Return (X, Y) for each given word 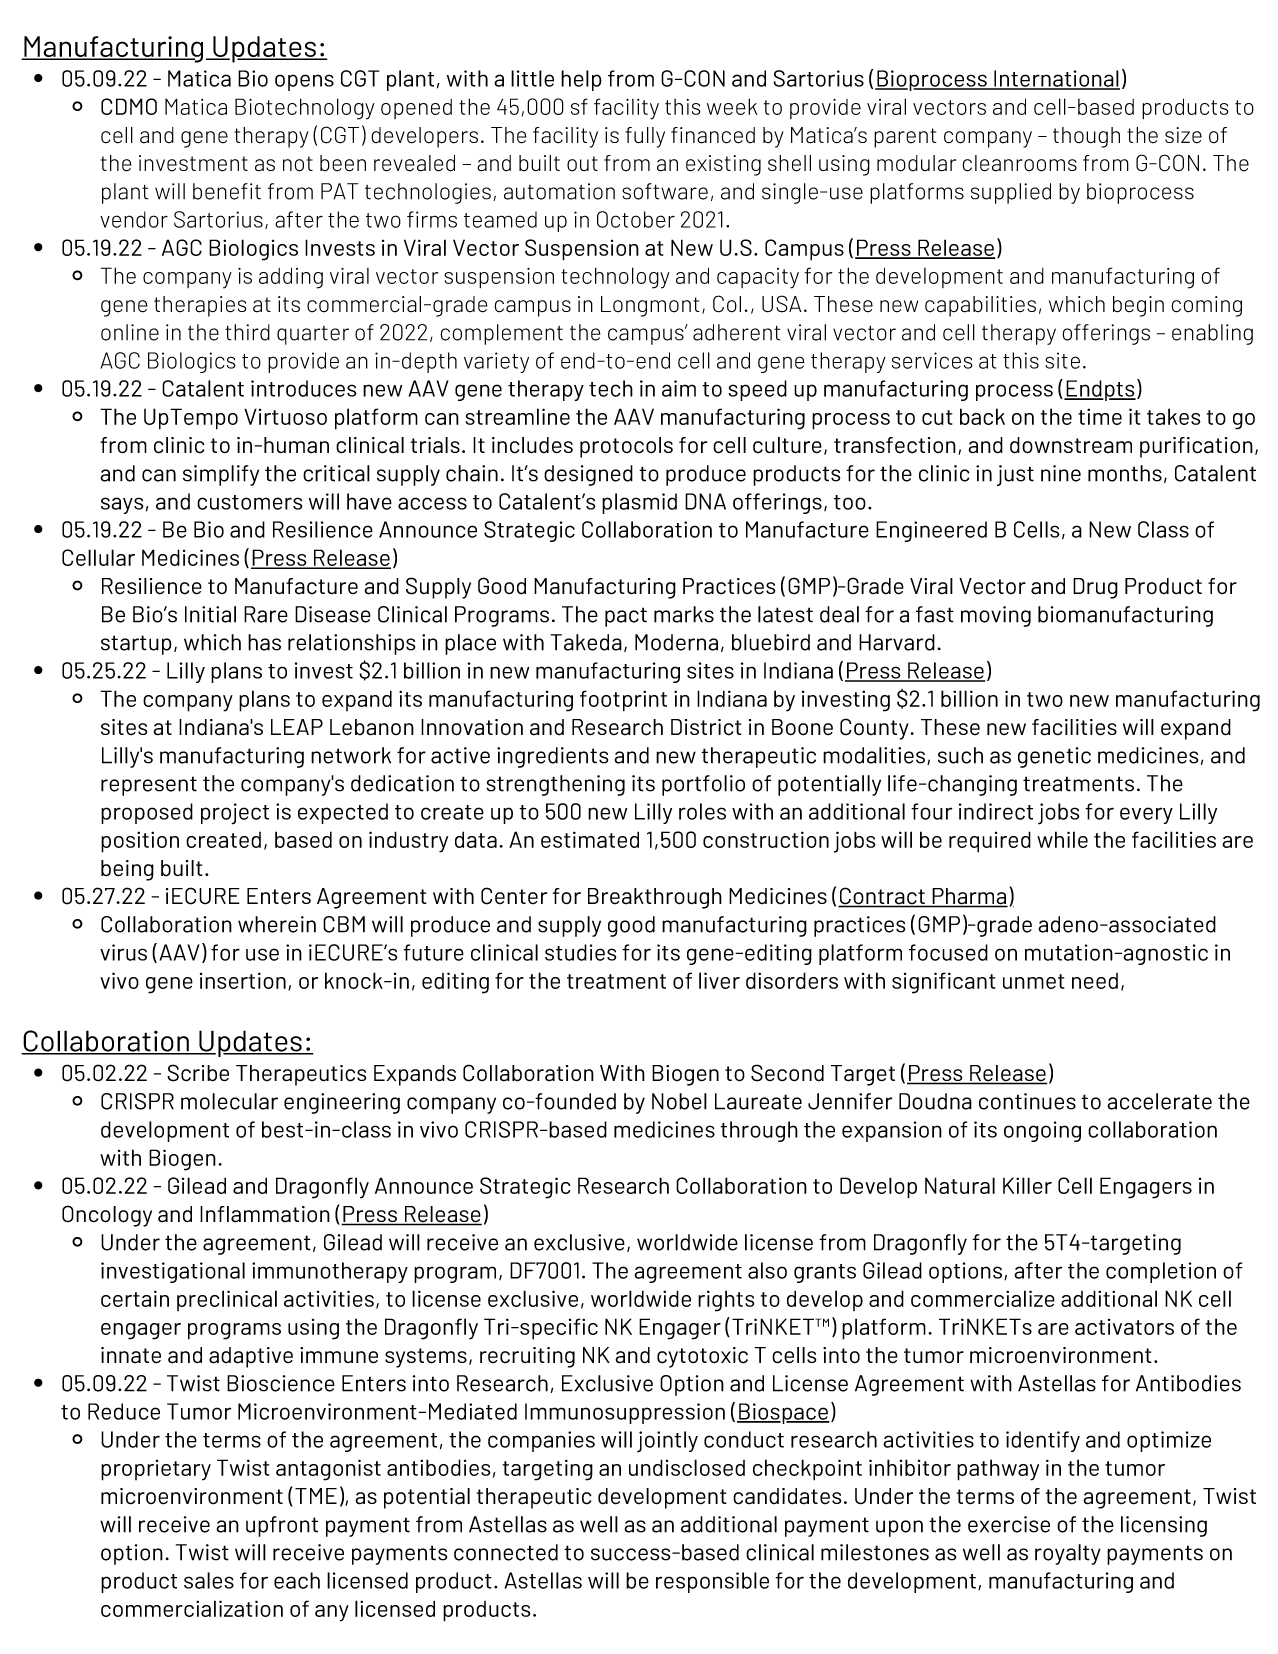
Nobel (679, 1101)
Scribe (198, 1073)
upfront (282, 1526)
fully (645, 137)
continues (1027, 1101)
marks (684, 614)
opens (304, 82)
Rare (266, 614)
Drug (1095, 588)
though (1086, 137)
